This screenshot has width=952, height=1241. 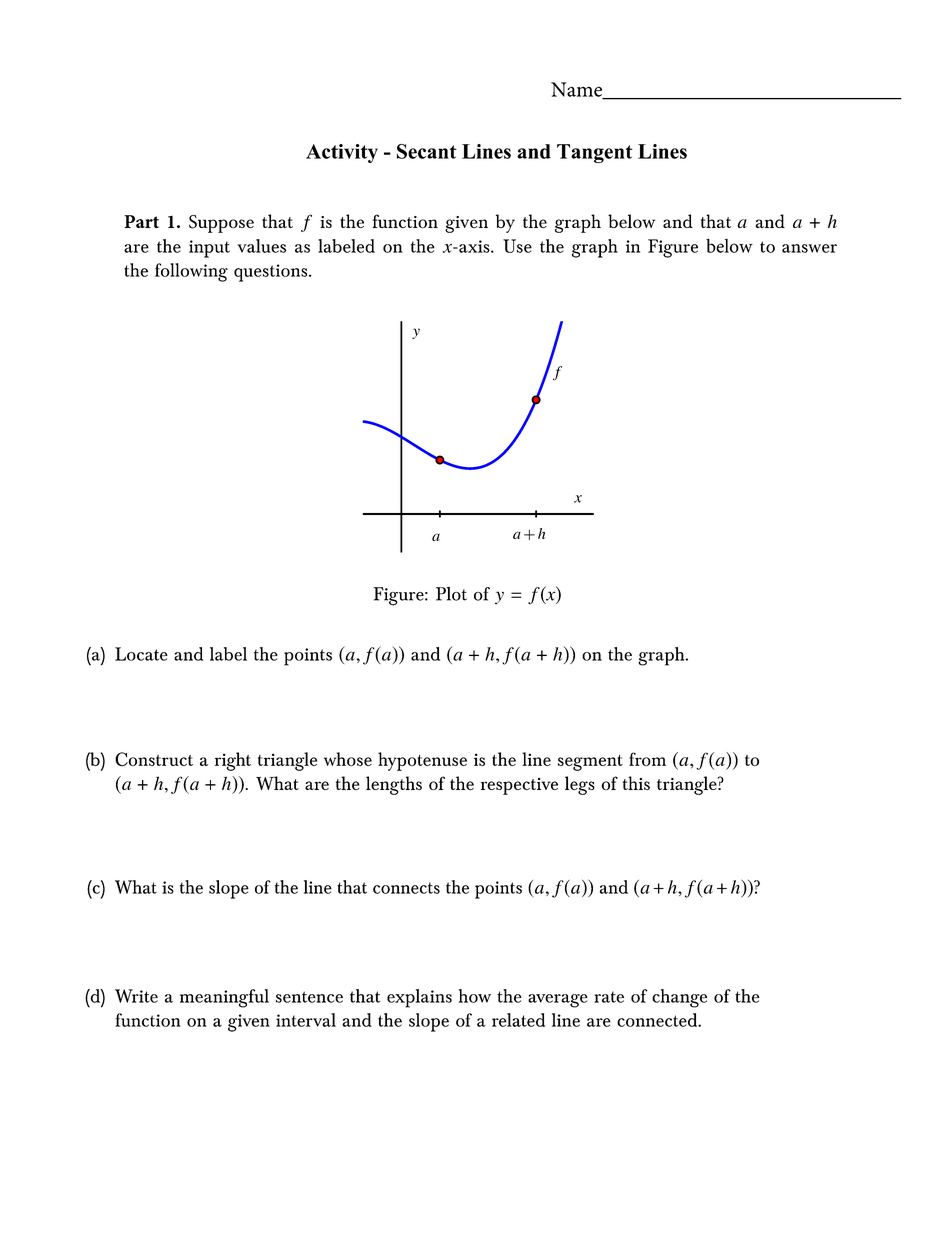 What do you see at coordinates (221, 224) in the screenshot?
I see `Suppose` at bounding box center [221, 224].
